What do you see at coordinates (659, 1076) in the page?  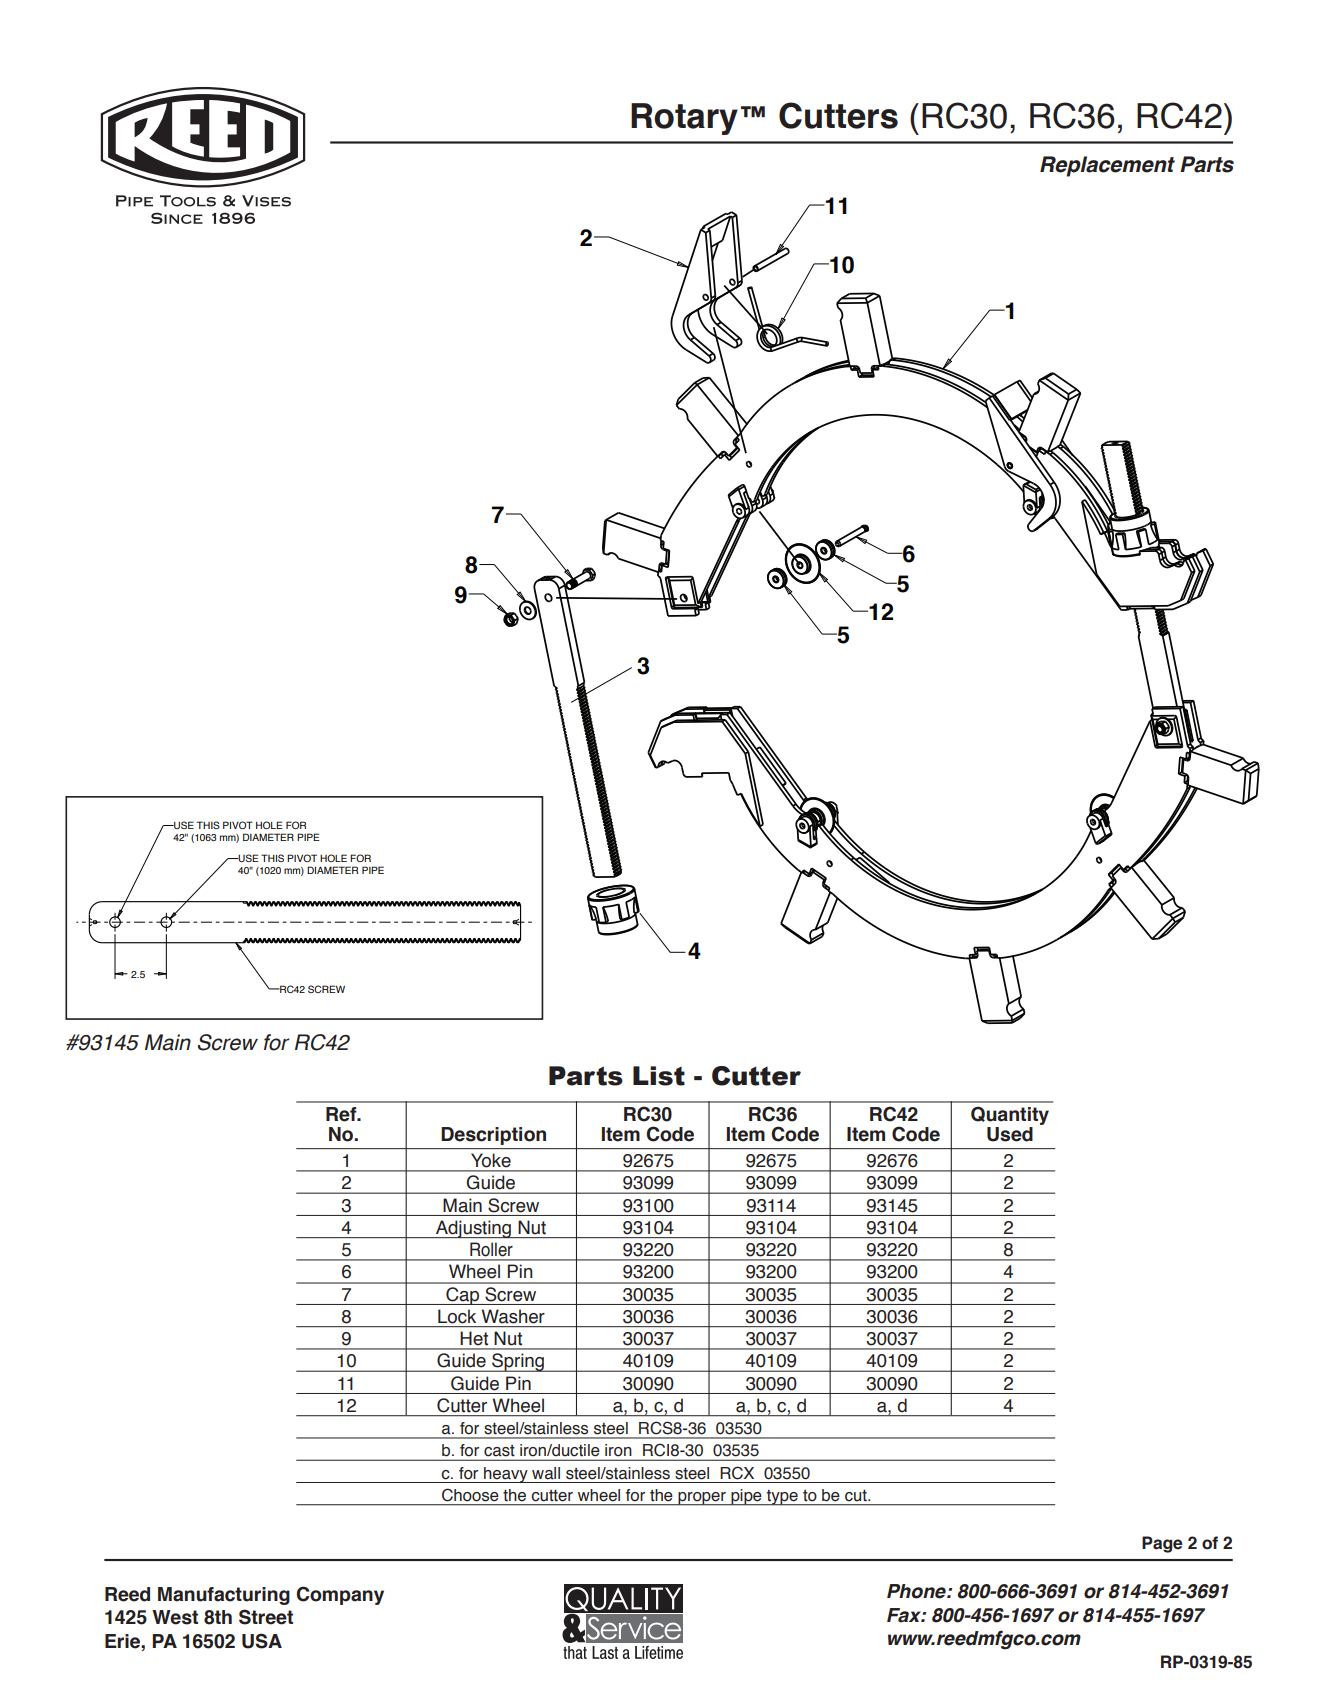 I see `List` at bounding box center [659, 1076].
